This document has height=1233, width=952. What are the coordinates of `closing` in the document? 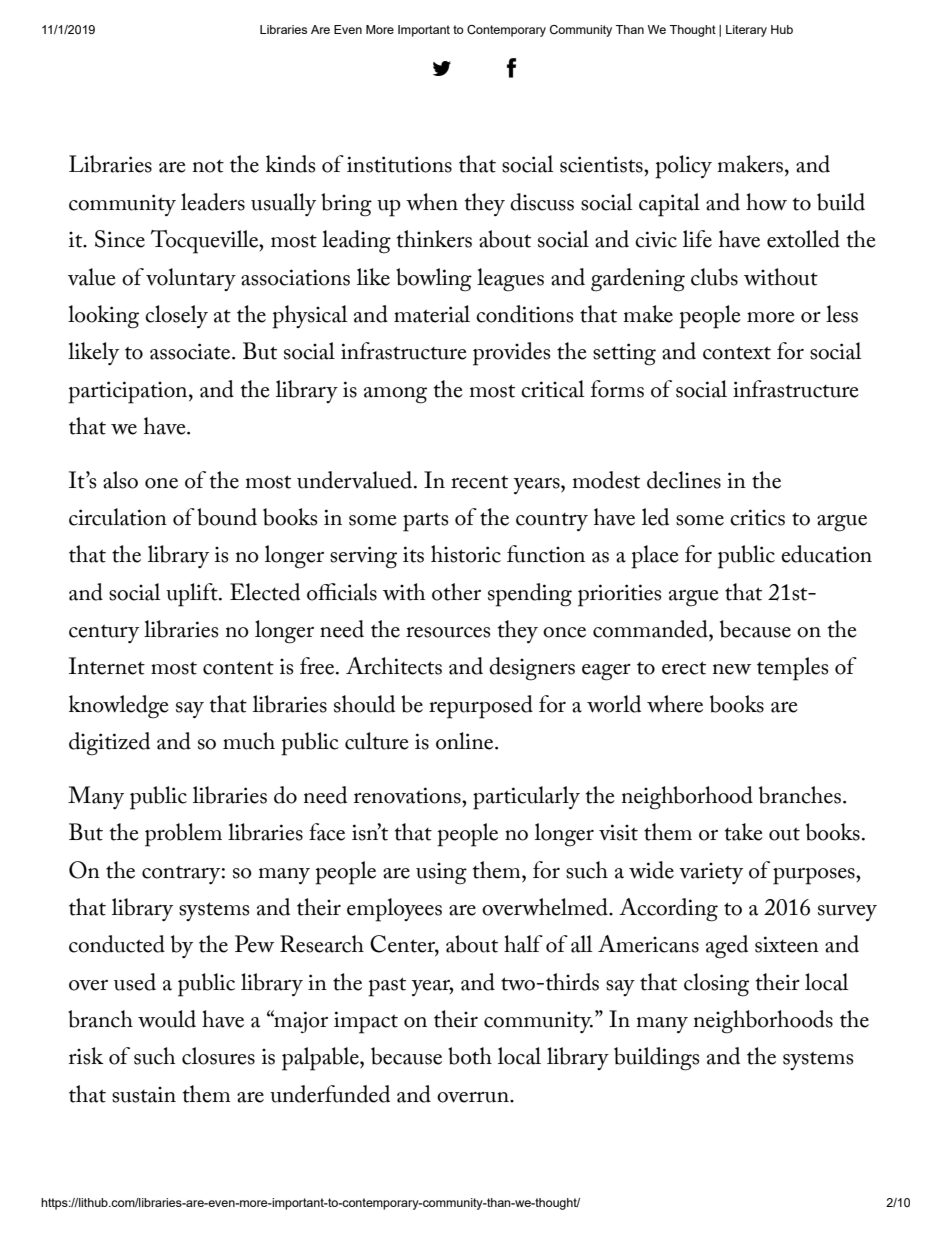 It's located at (716, 985).
